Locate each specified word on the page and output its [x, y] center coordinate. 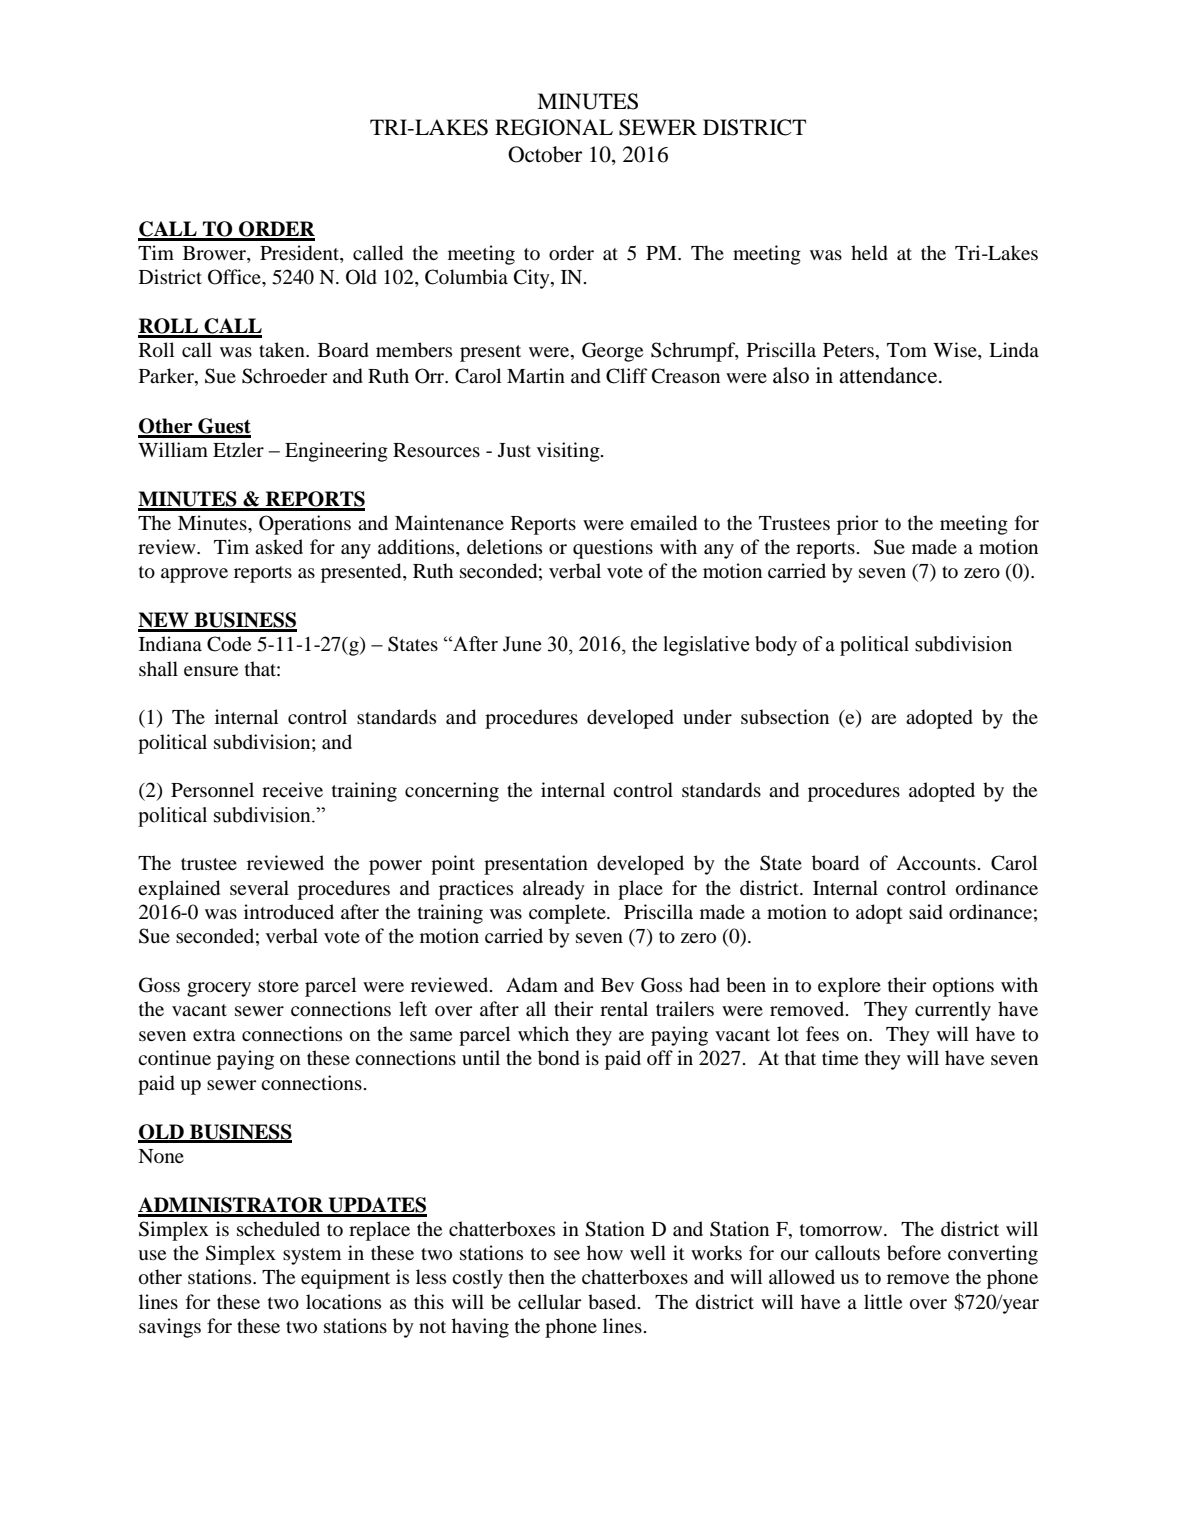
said [926, 912]
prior [857, 525]
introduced [289, 912]
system [312, 1256]
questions [613, 549]
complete [568, 914]
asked [279, 546]
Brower [215, 253]
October [545, 154]
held [869, 253]
